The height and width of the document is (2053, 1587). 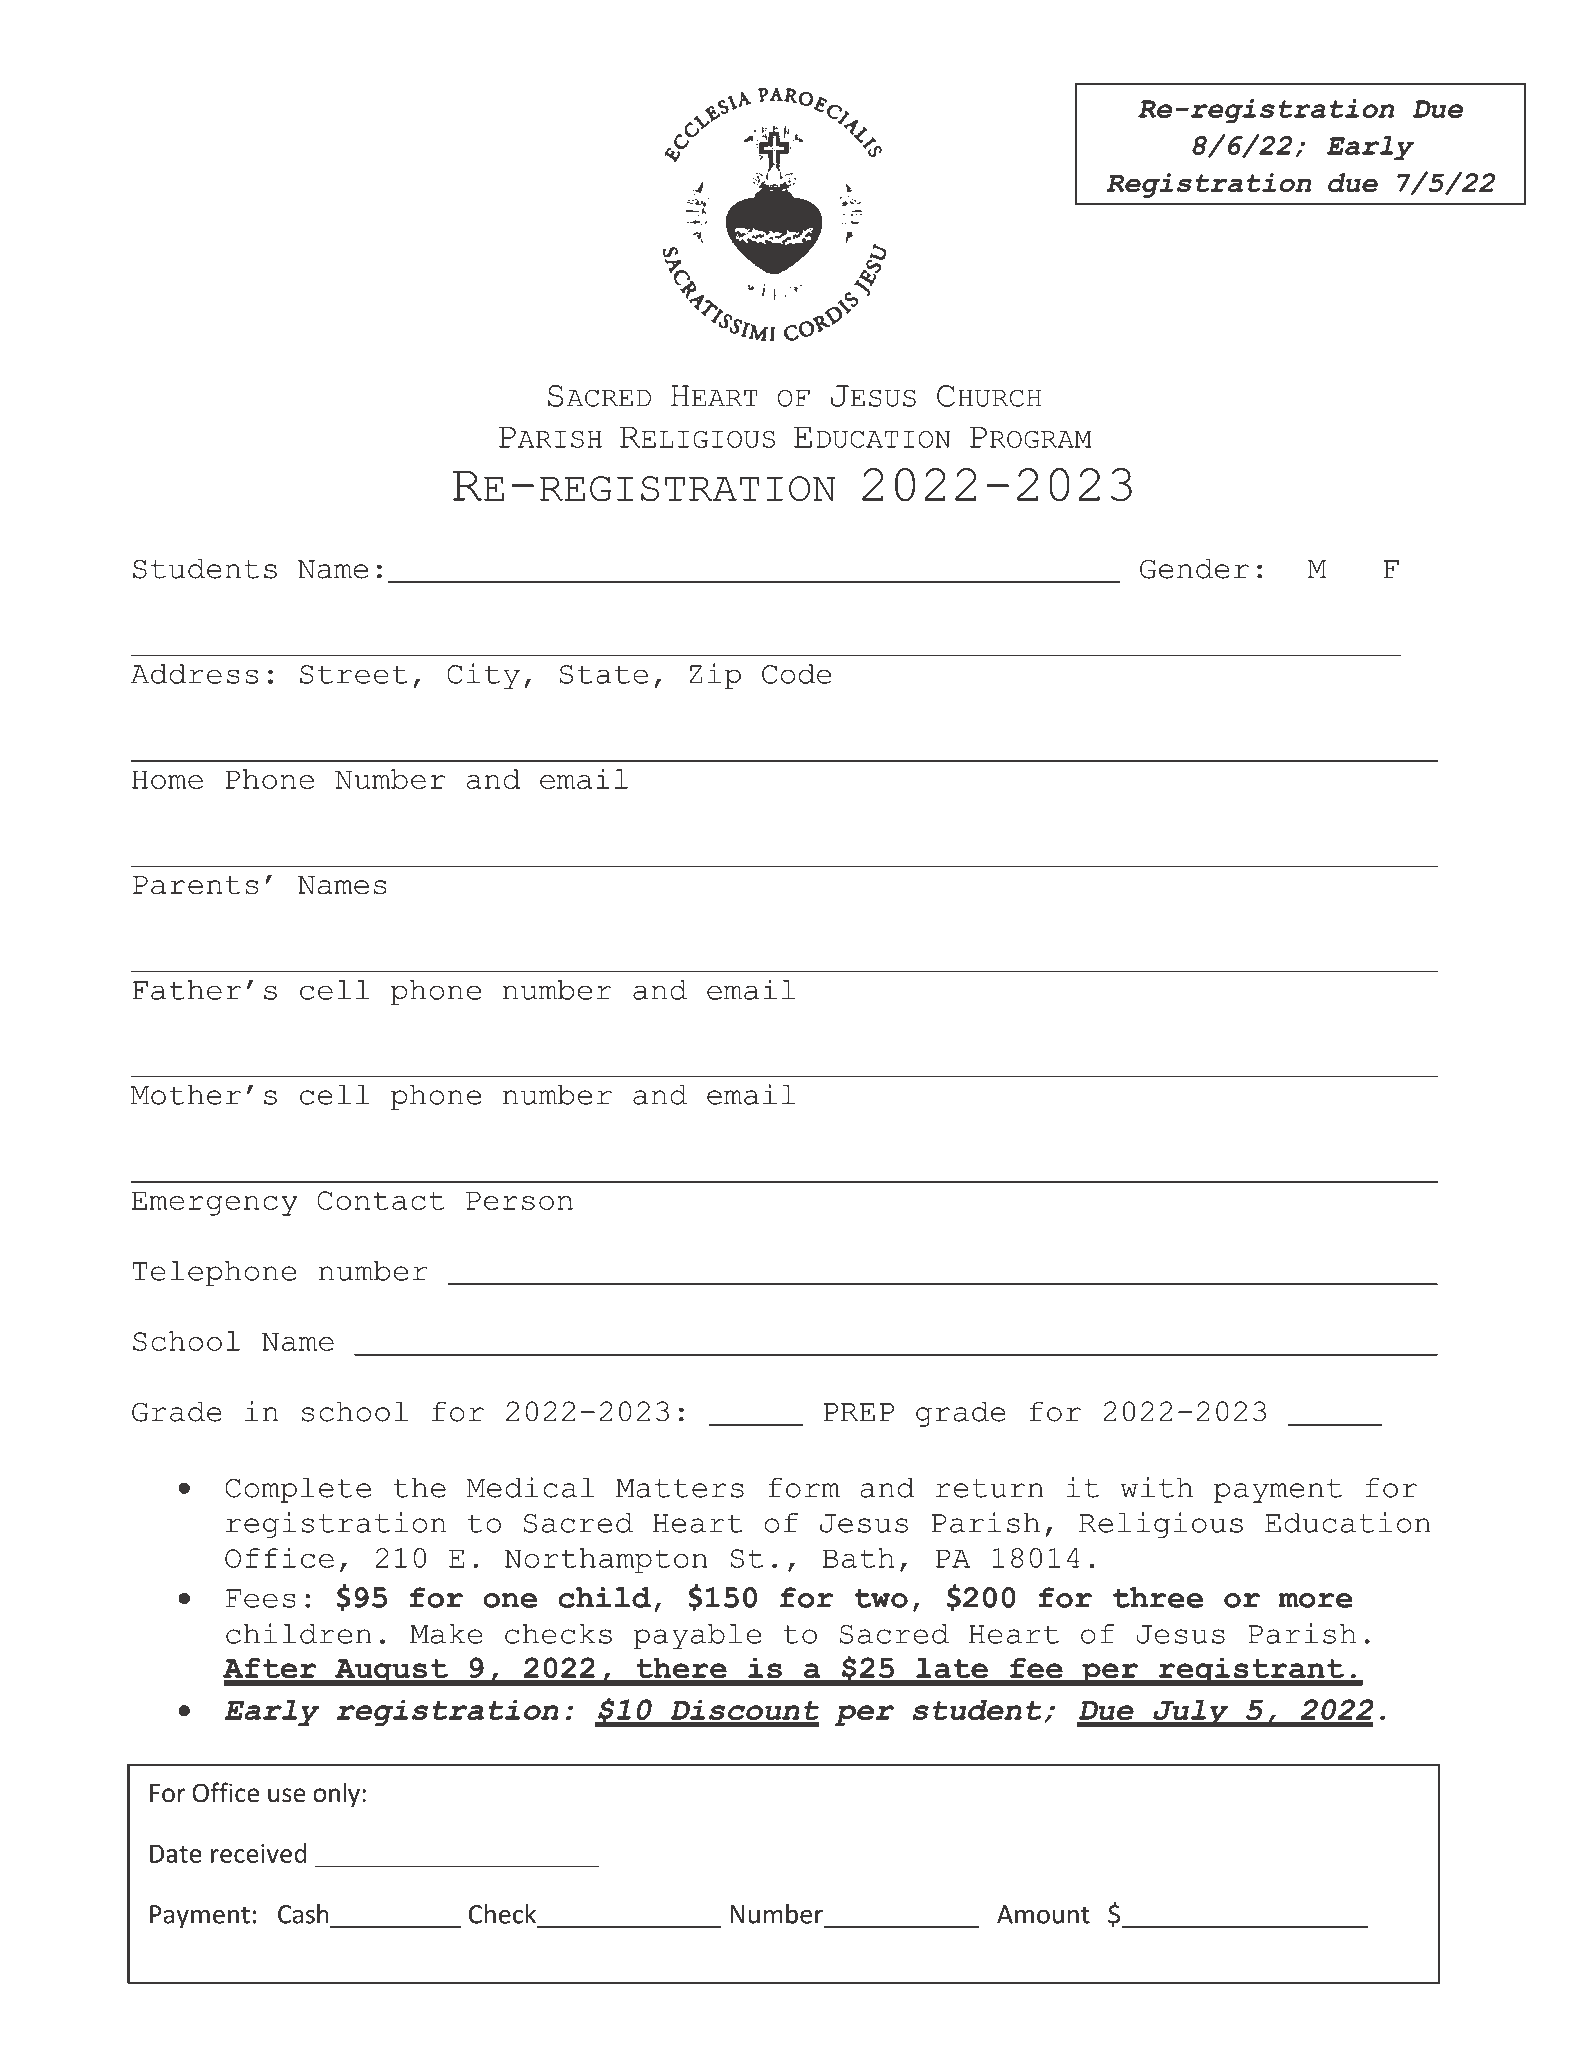 I want to click on Street, so click(x=353, y=674).
